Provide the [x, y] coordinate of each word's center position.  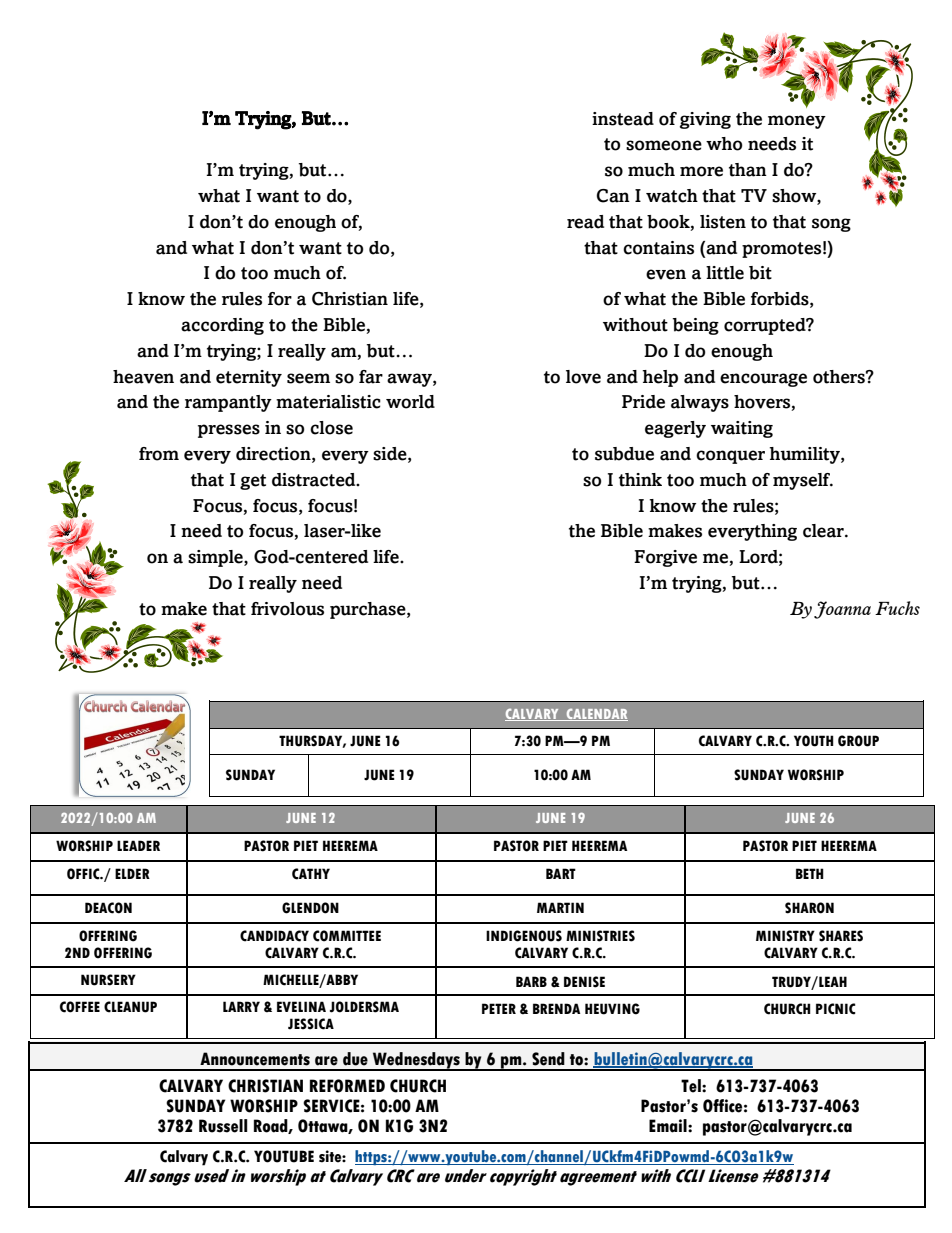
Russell [223, 1126]
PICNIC [836, 1009]
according [222, 326]
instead [623, 119]
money [797, 122]
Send [548, 1059]
